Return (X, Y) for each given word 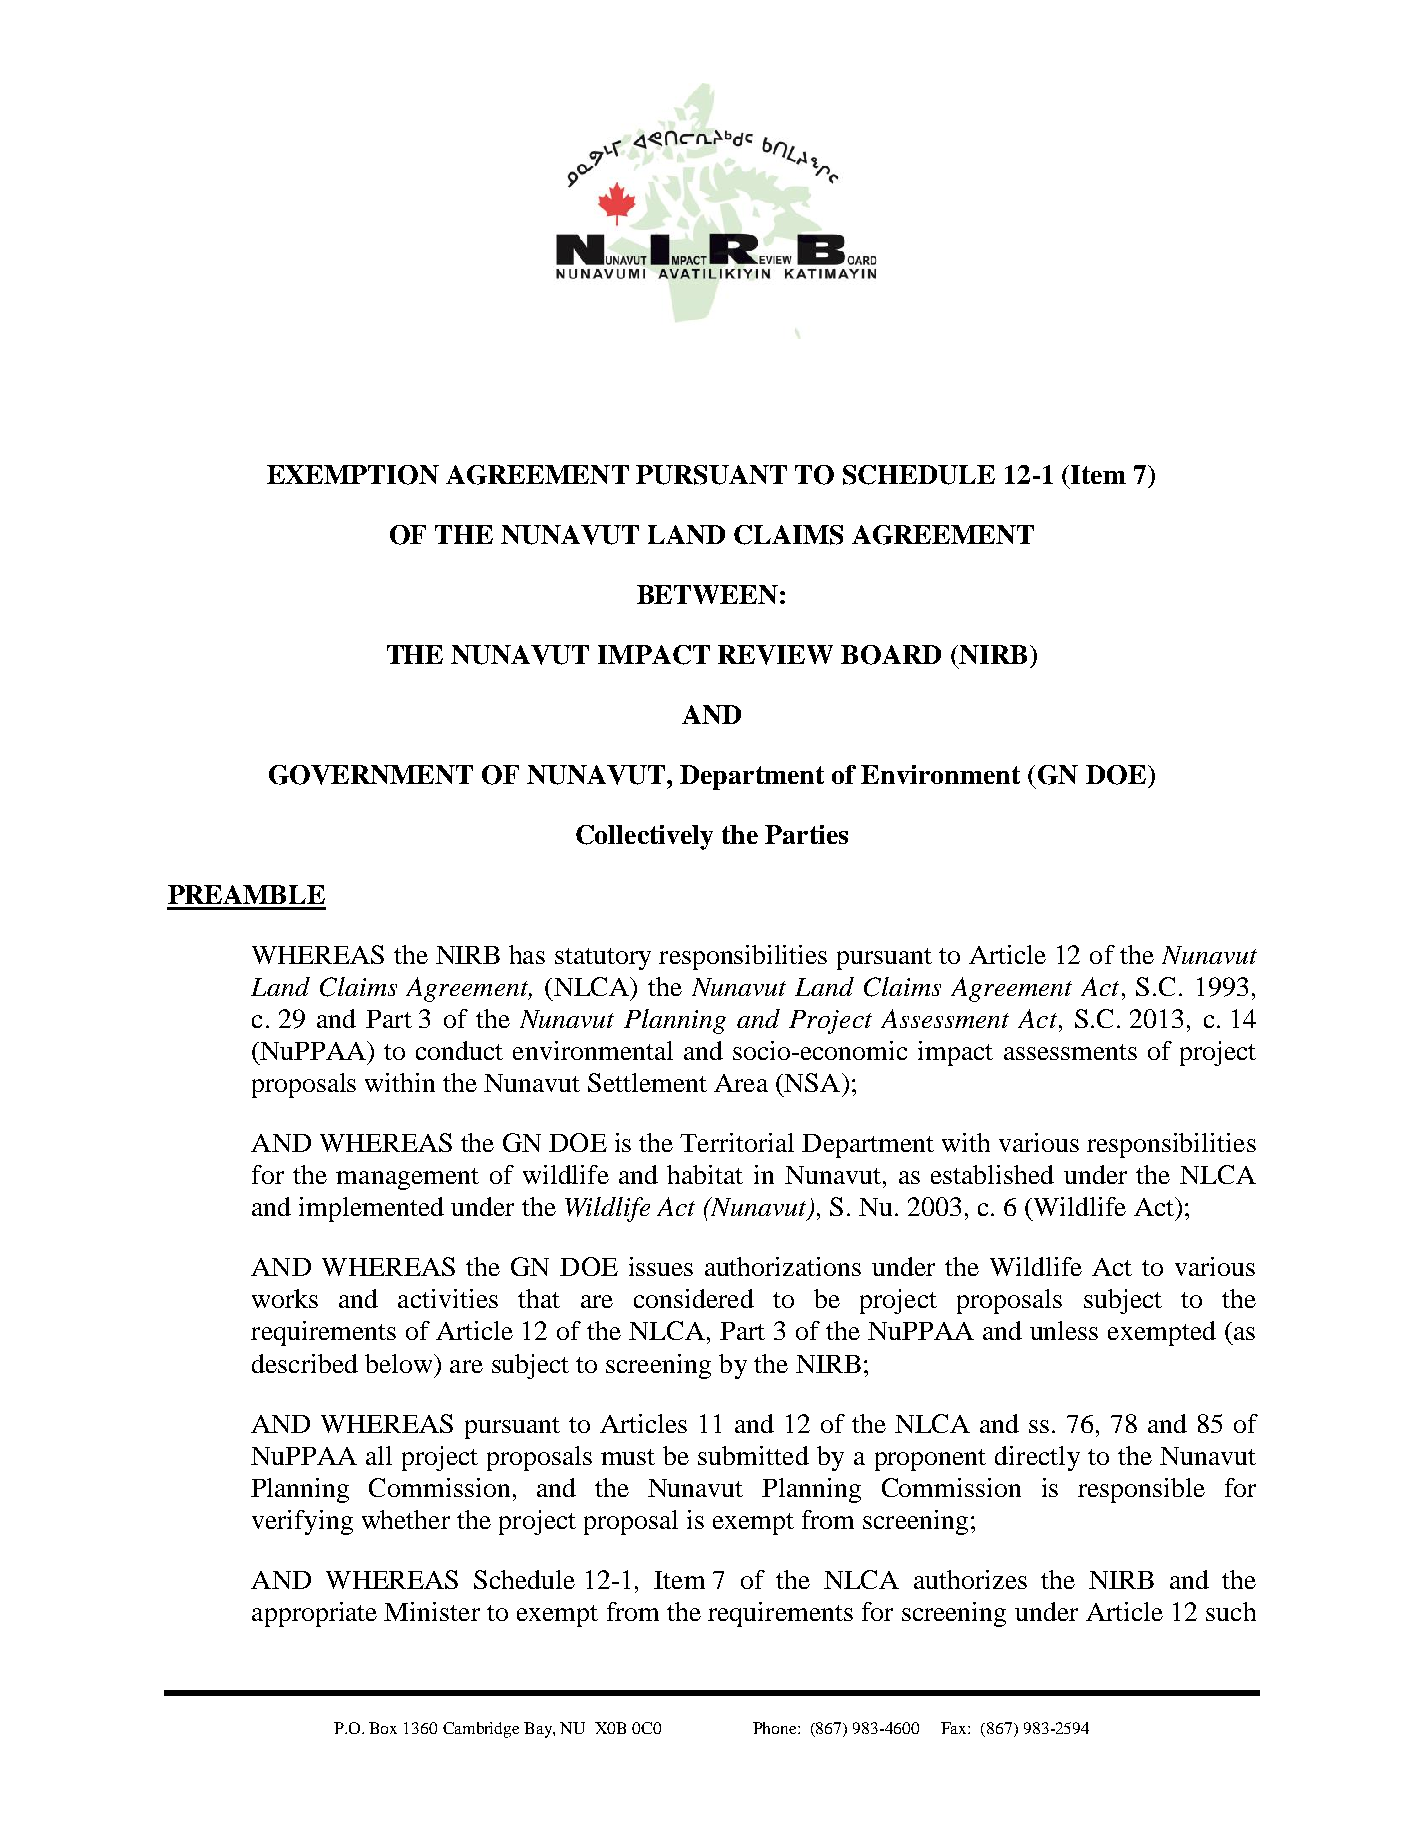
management (407, 1179)
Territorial (737, 1142)
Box (383, 1728)
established (992, 1174)
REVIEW (775, 655)
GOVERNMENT (371, 775)
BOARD (891, 655)
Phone (776, 1728)
